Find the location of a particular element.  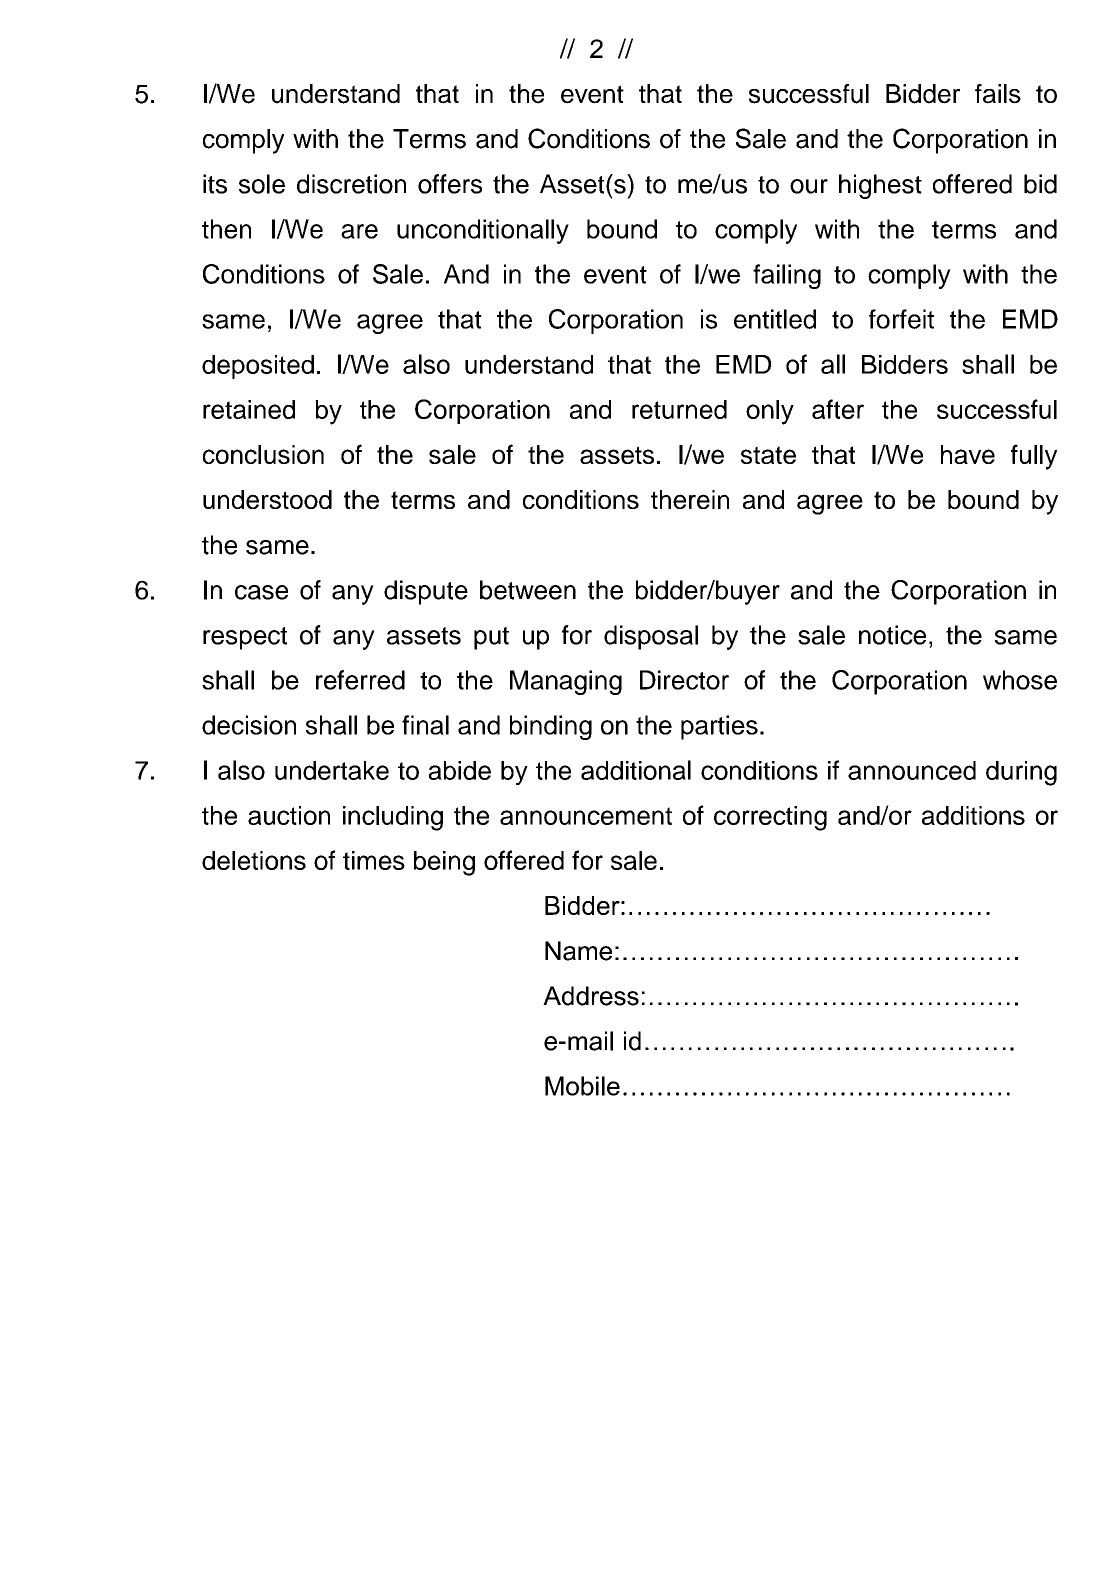

discretion is located at coordinates (351, 184).
